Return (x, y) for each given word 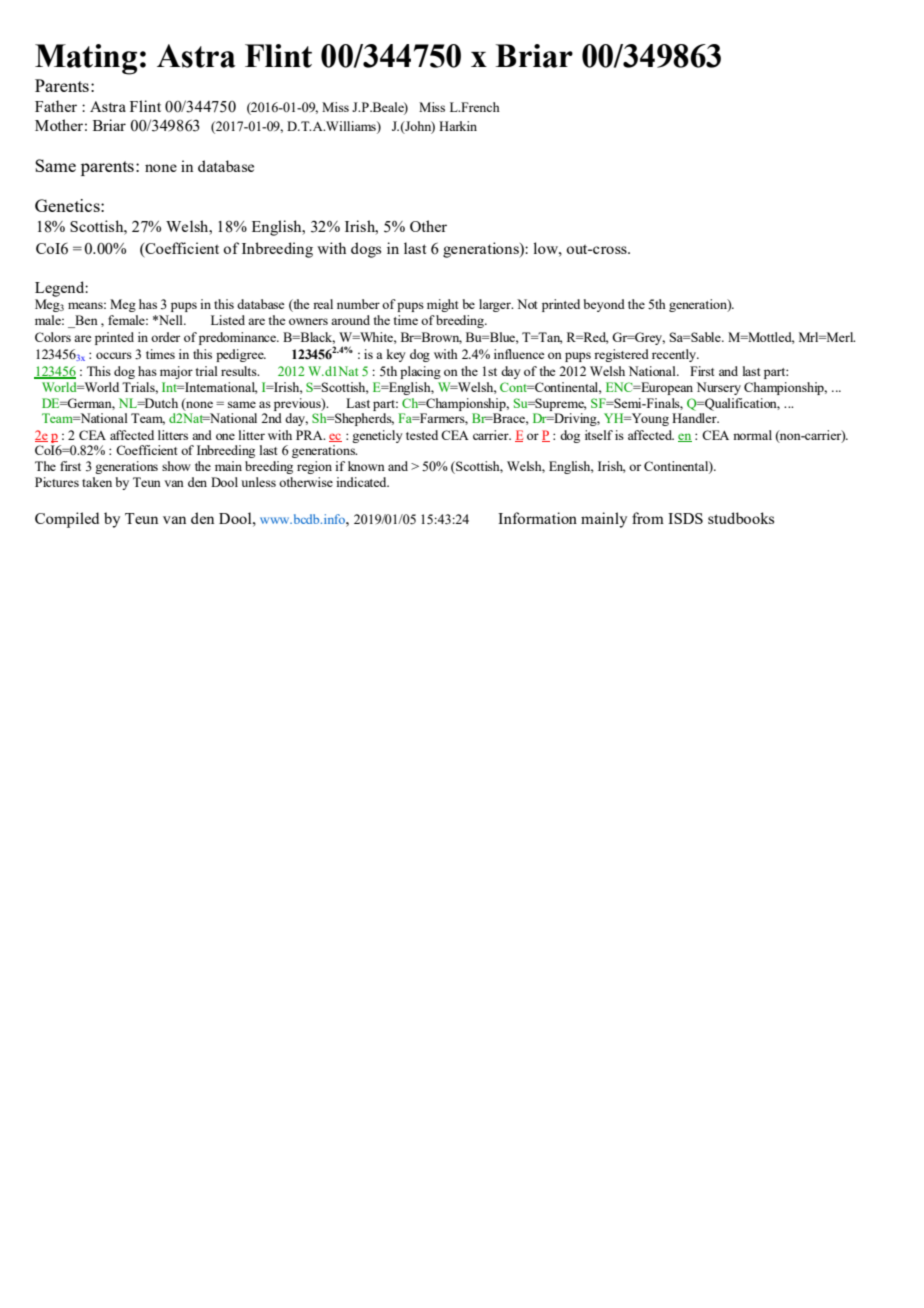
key (396, 355)
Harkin (458, 126)
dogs (366, 250)
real (323, 304)
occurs (114, 355)
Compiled (67, 520)
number (358, 304)
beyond (604, 305)
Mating (86, 59)
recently (675, 355)
